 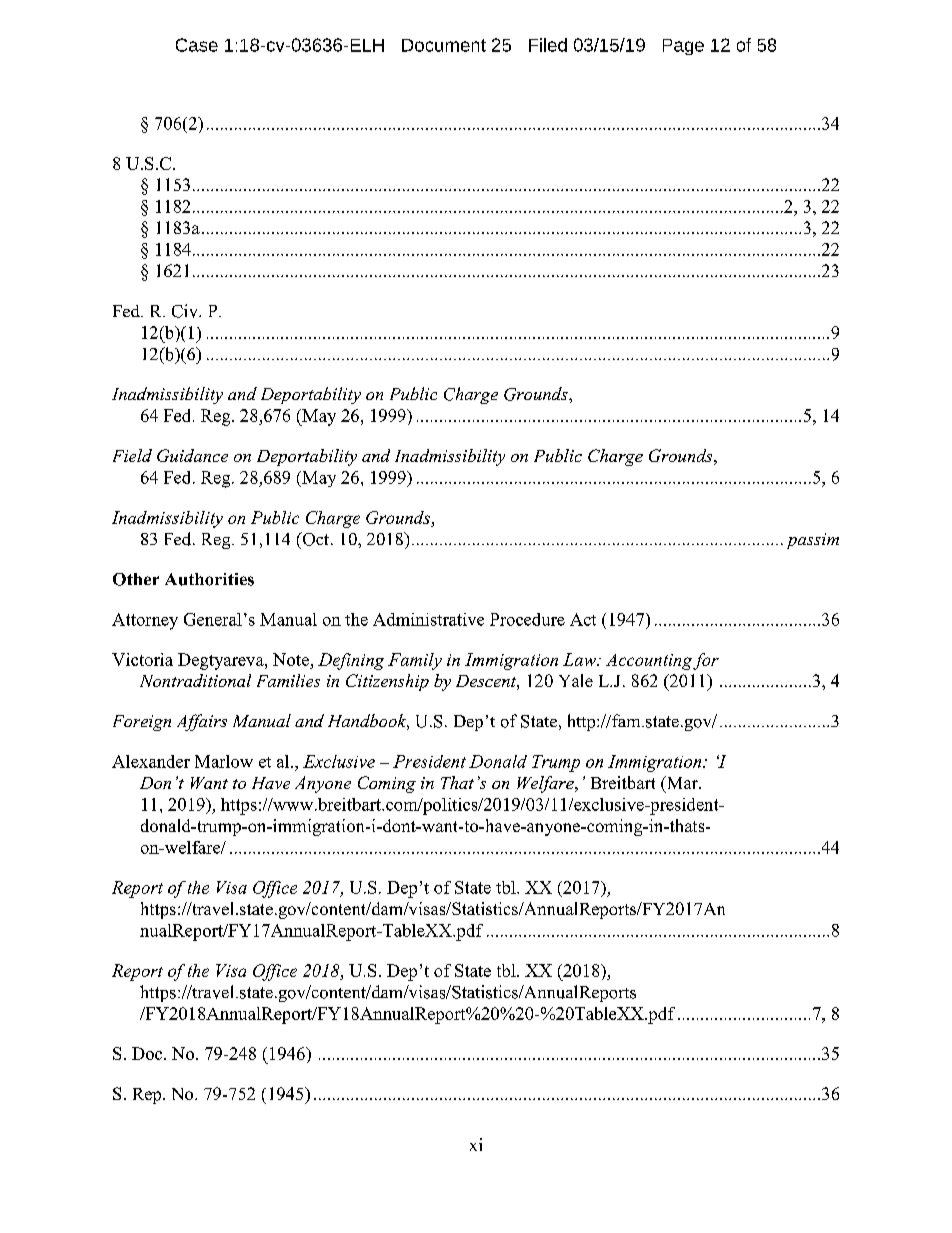 What do you see at coordinates (202, 722) in the screenshot?
I see `Affairs` at bounding box center [202, 722].
